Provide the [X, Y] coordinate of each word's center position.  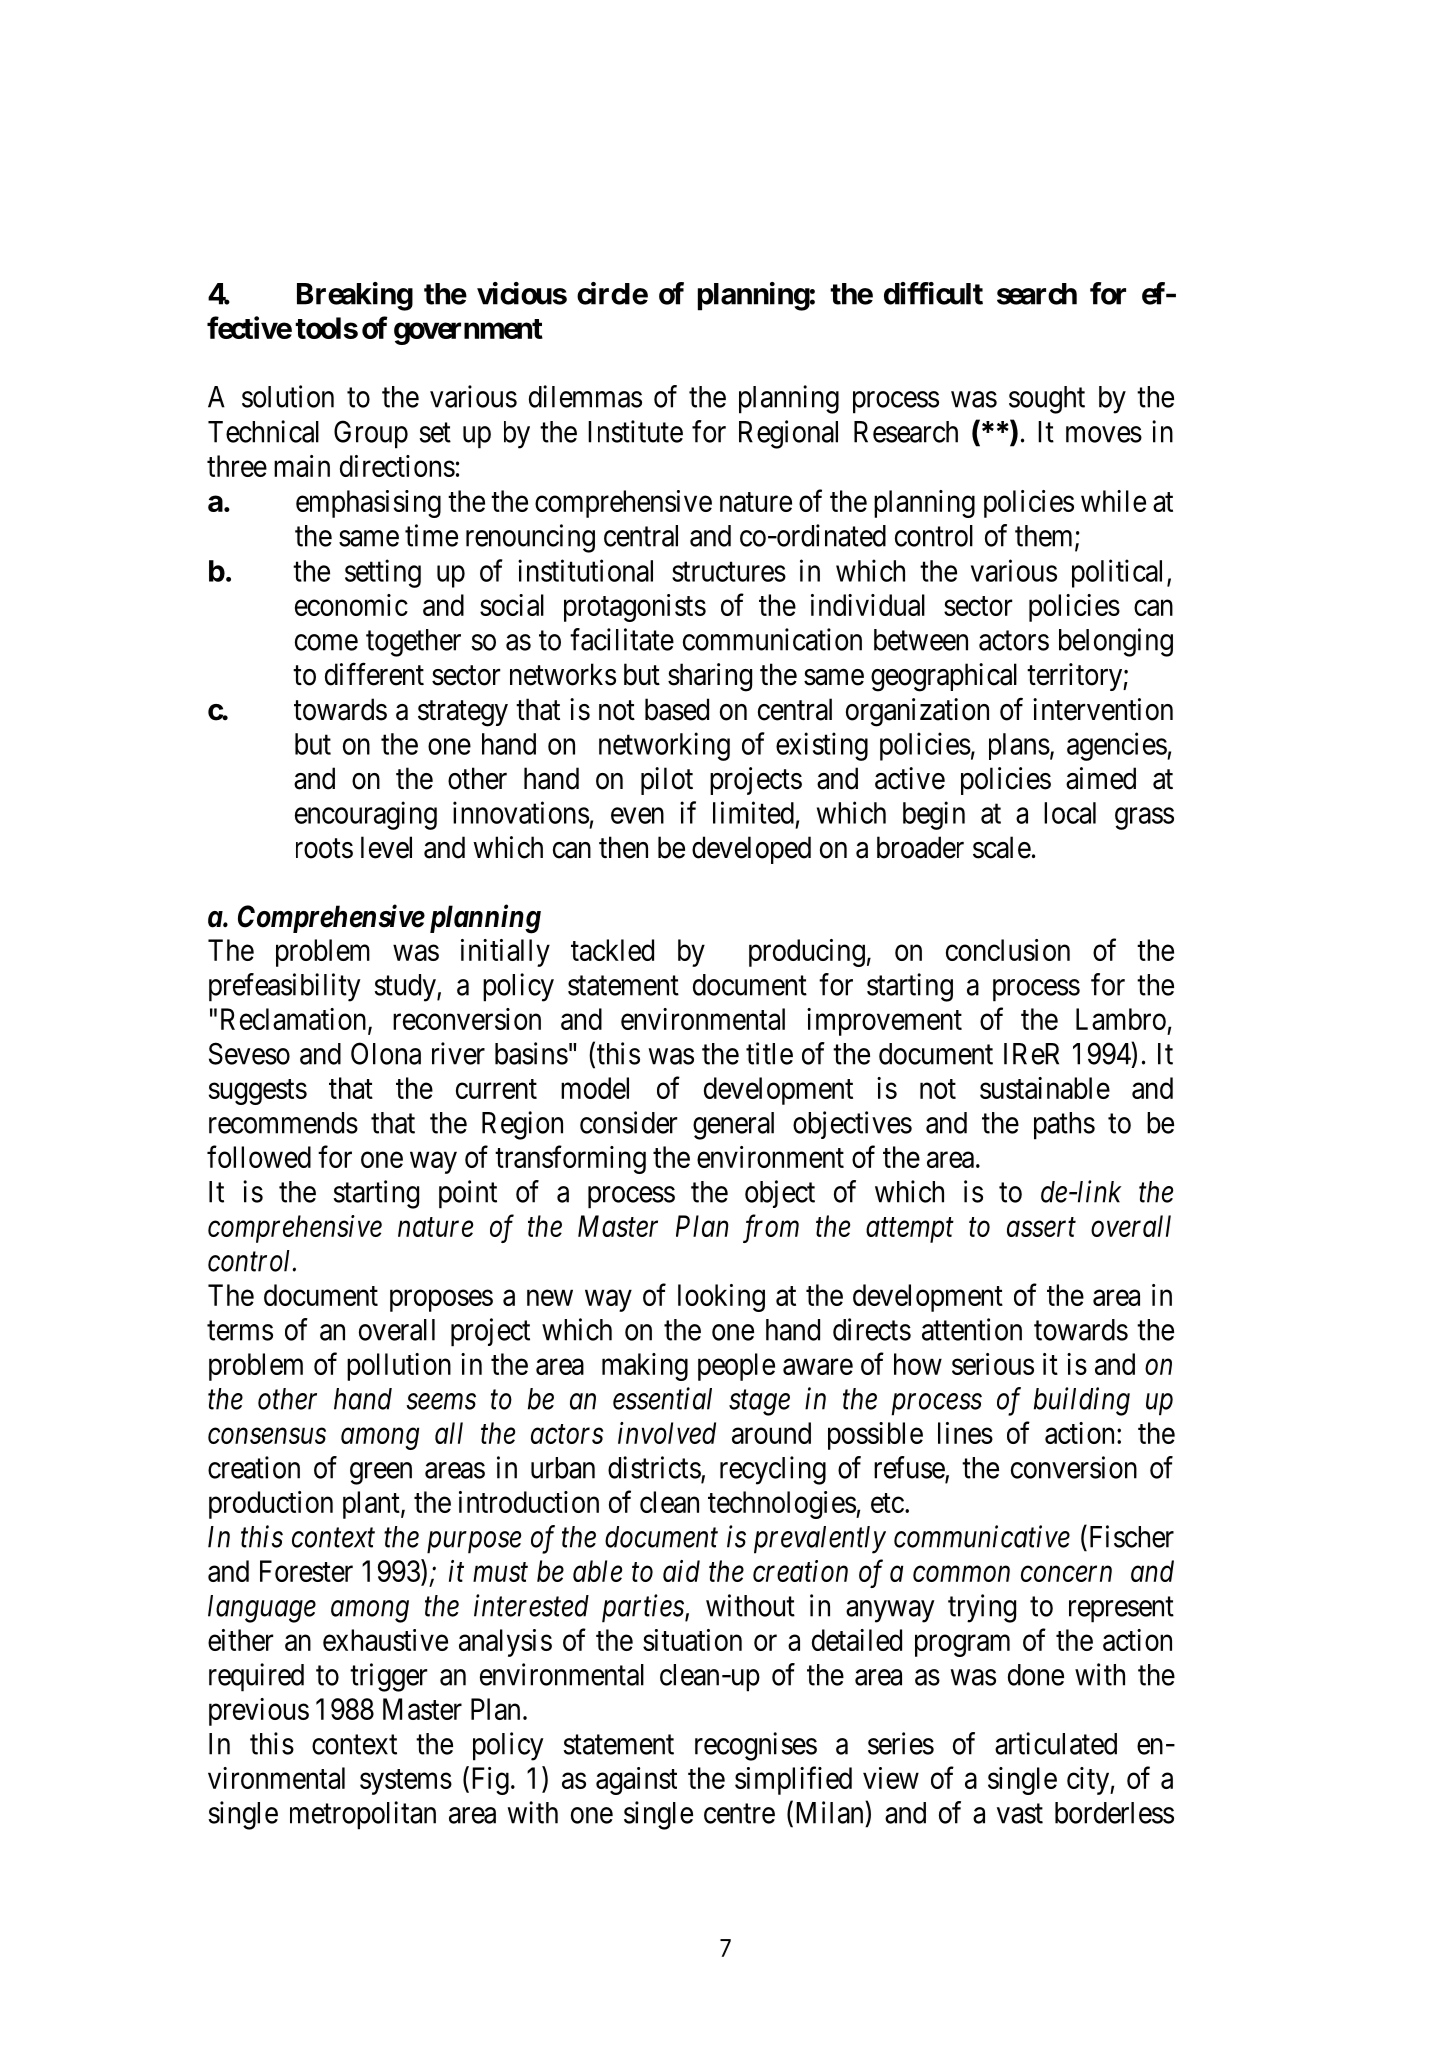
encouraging [366, 815]
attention [972, 1329]
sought [1047, 400]
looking [721, 1298]
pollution [399, 1367]
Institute [635, 431]
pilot [667, 781]
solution [288, 396]
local [1070, 813]
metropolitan [363, 1815]
